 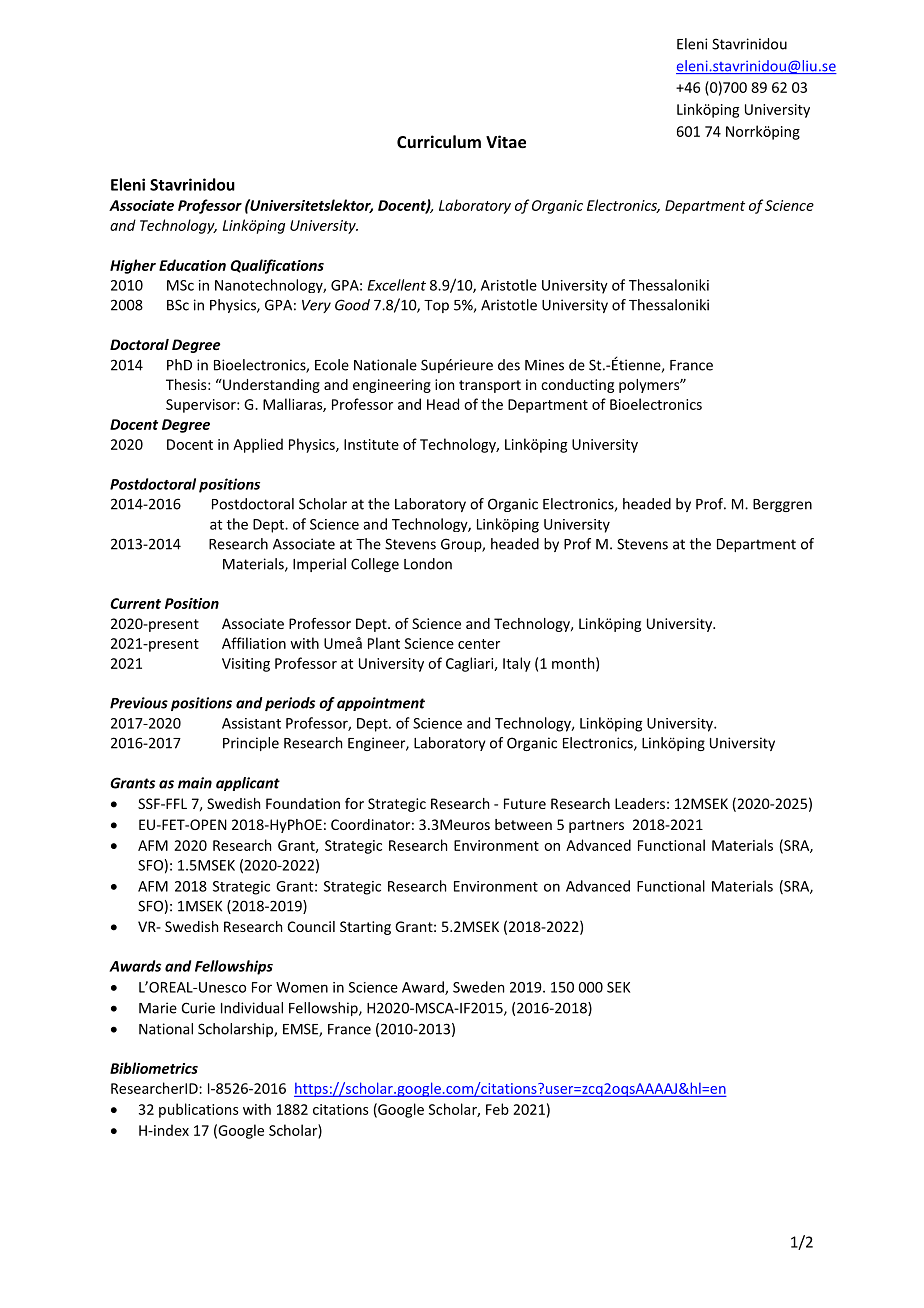 What do you see at coordinates (506, 141) in the screenshot?
I see `Vitae` at bounding box center [506, 141].
